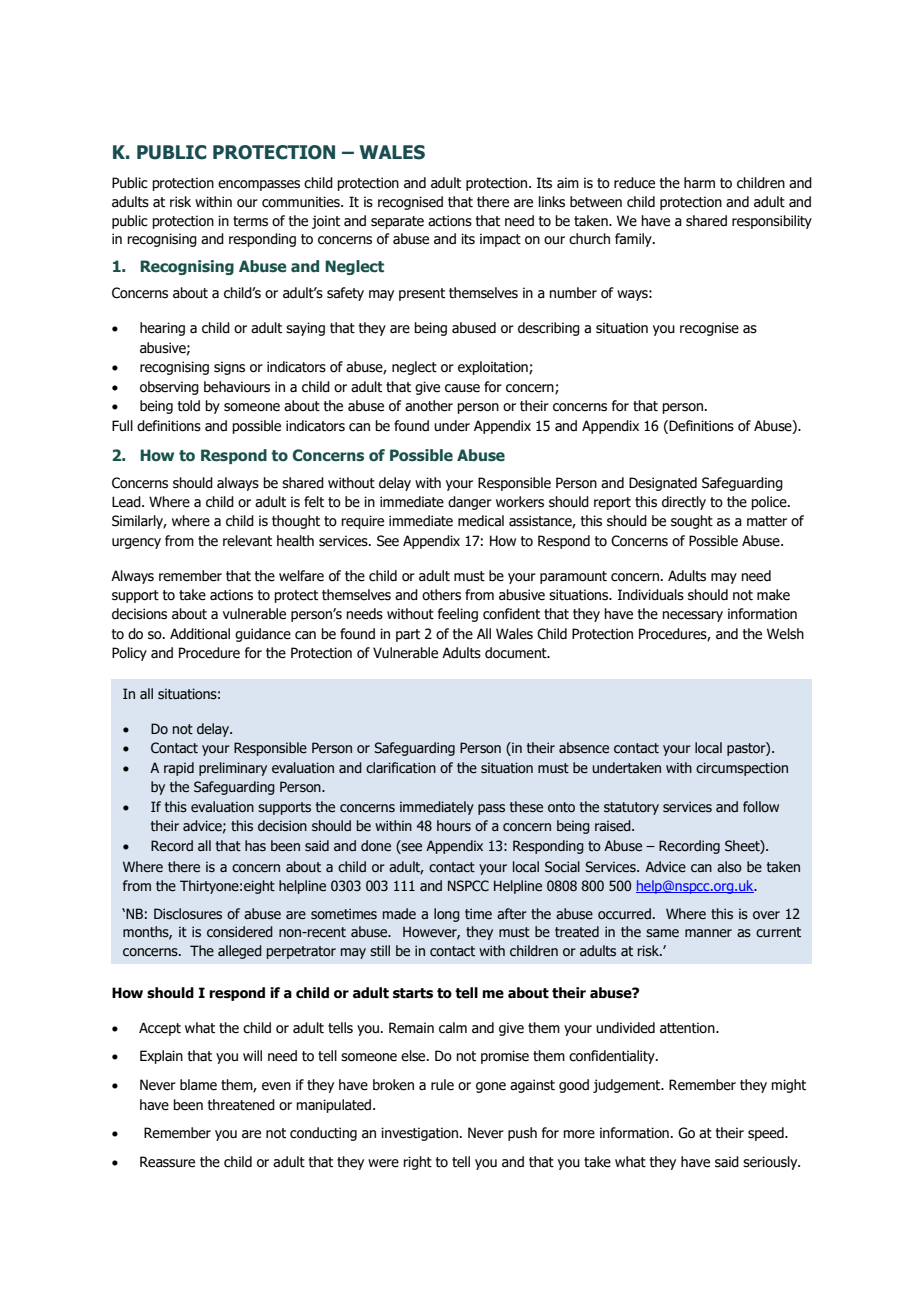 The height and width of the screenshot is (1308, 924). I want to click on investigation, so click(421, 1134).
